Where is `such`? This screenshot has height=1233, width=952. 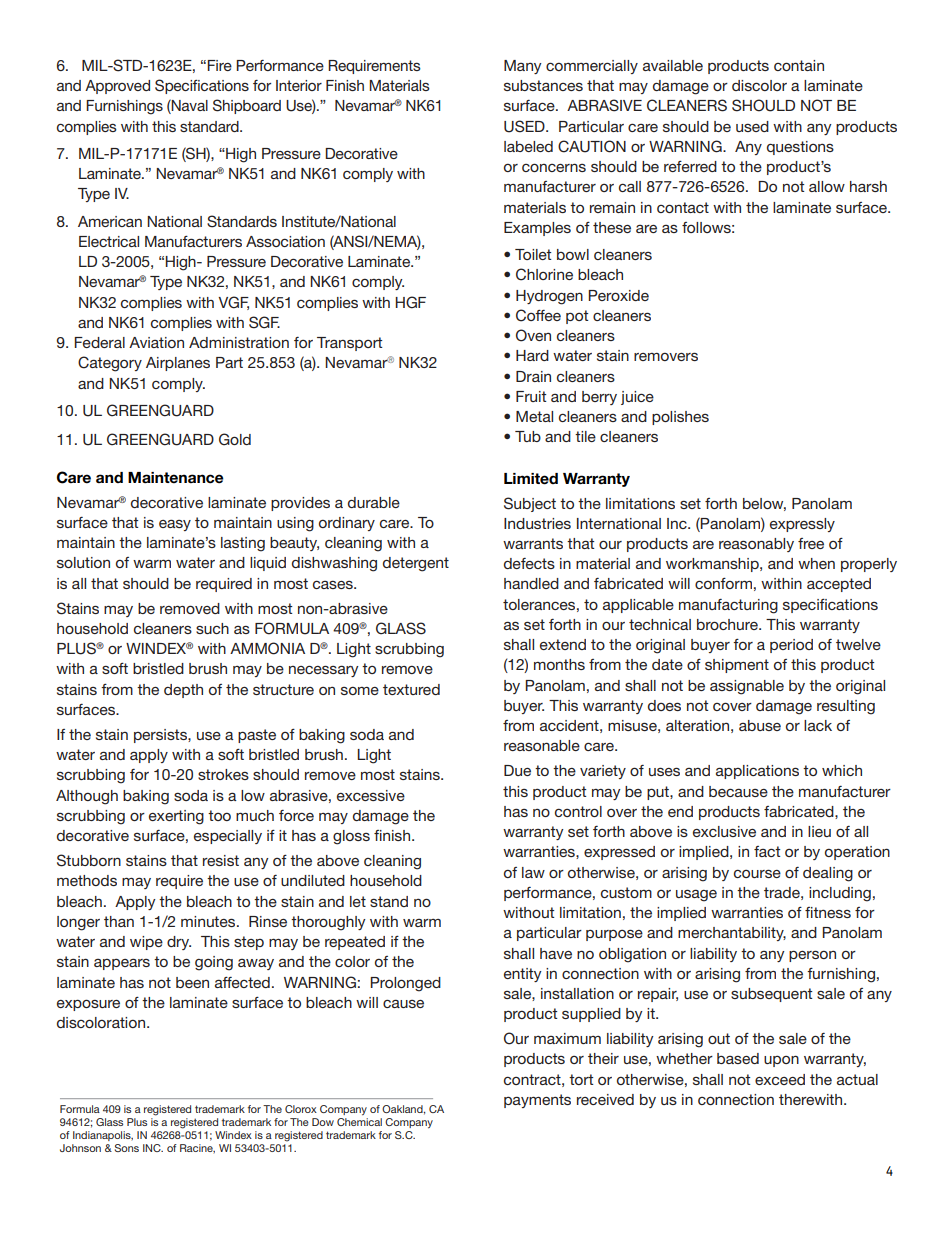 such is located at coordinates (212, 628).
